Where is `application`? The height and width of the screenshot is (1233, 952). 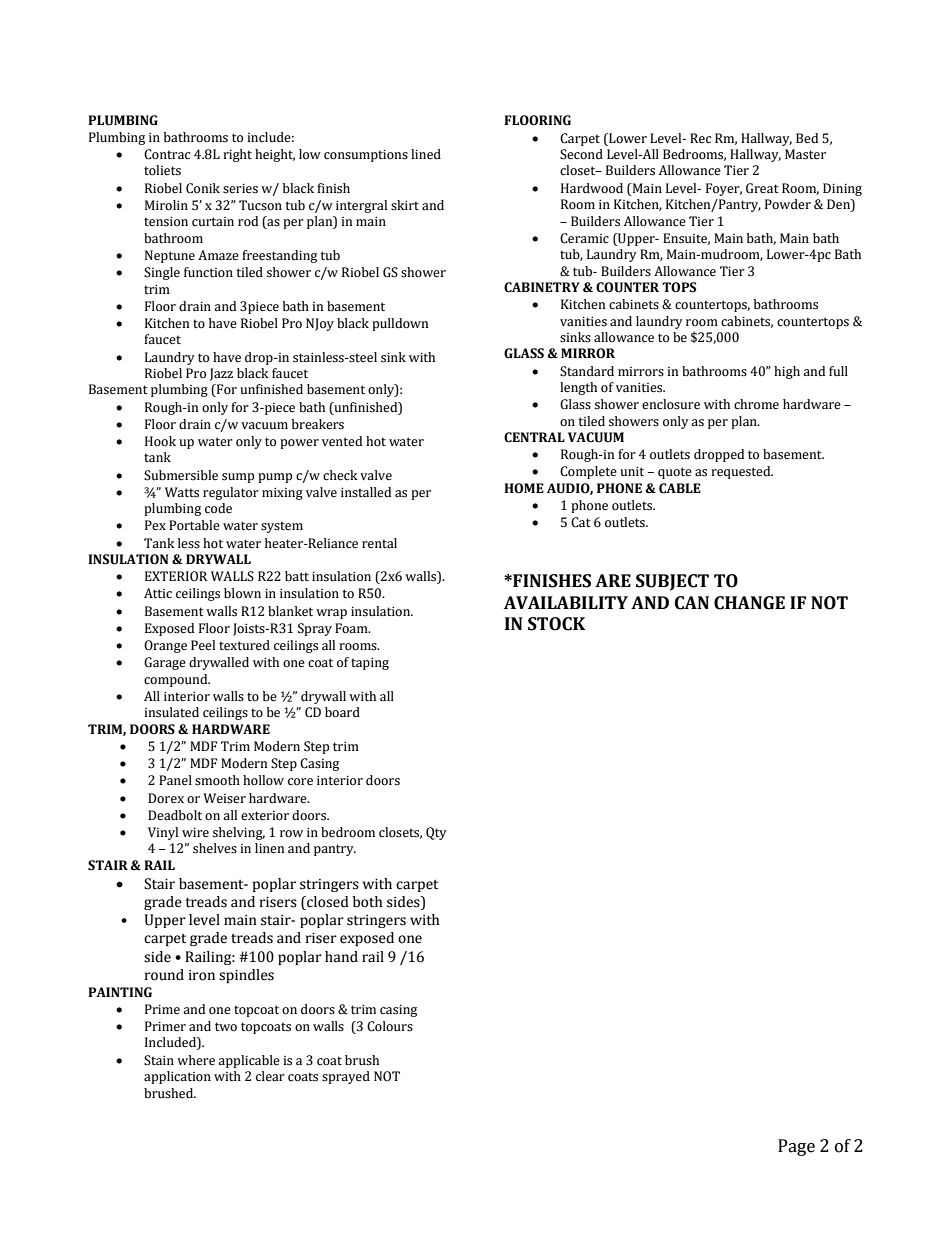
application is located at coordinates (177, 1077).
